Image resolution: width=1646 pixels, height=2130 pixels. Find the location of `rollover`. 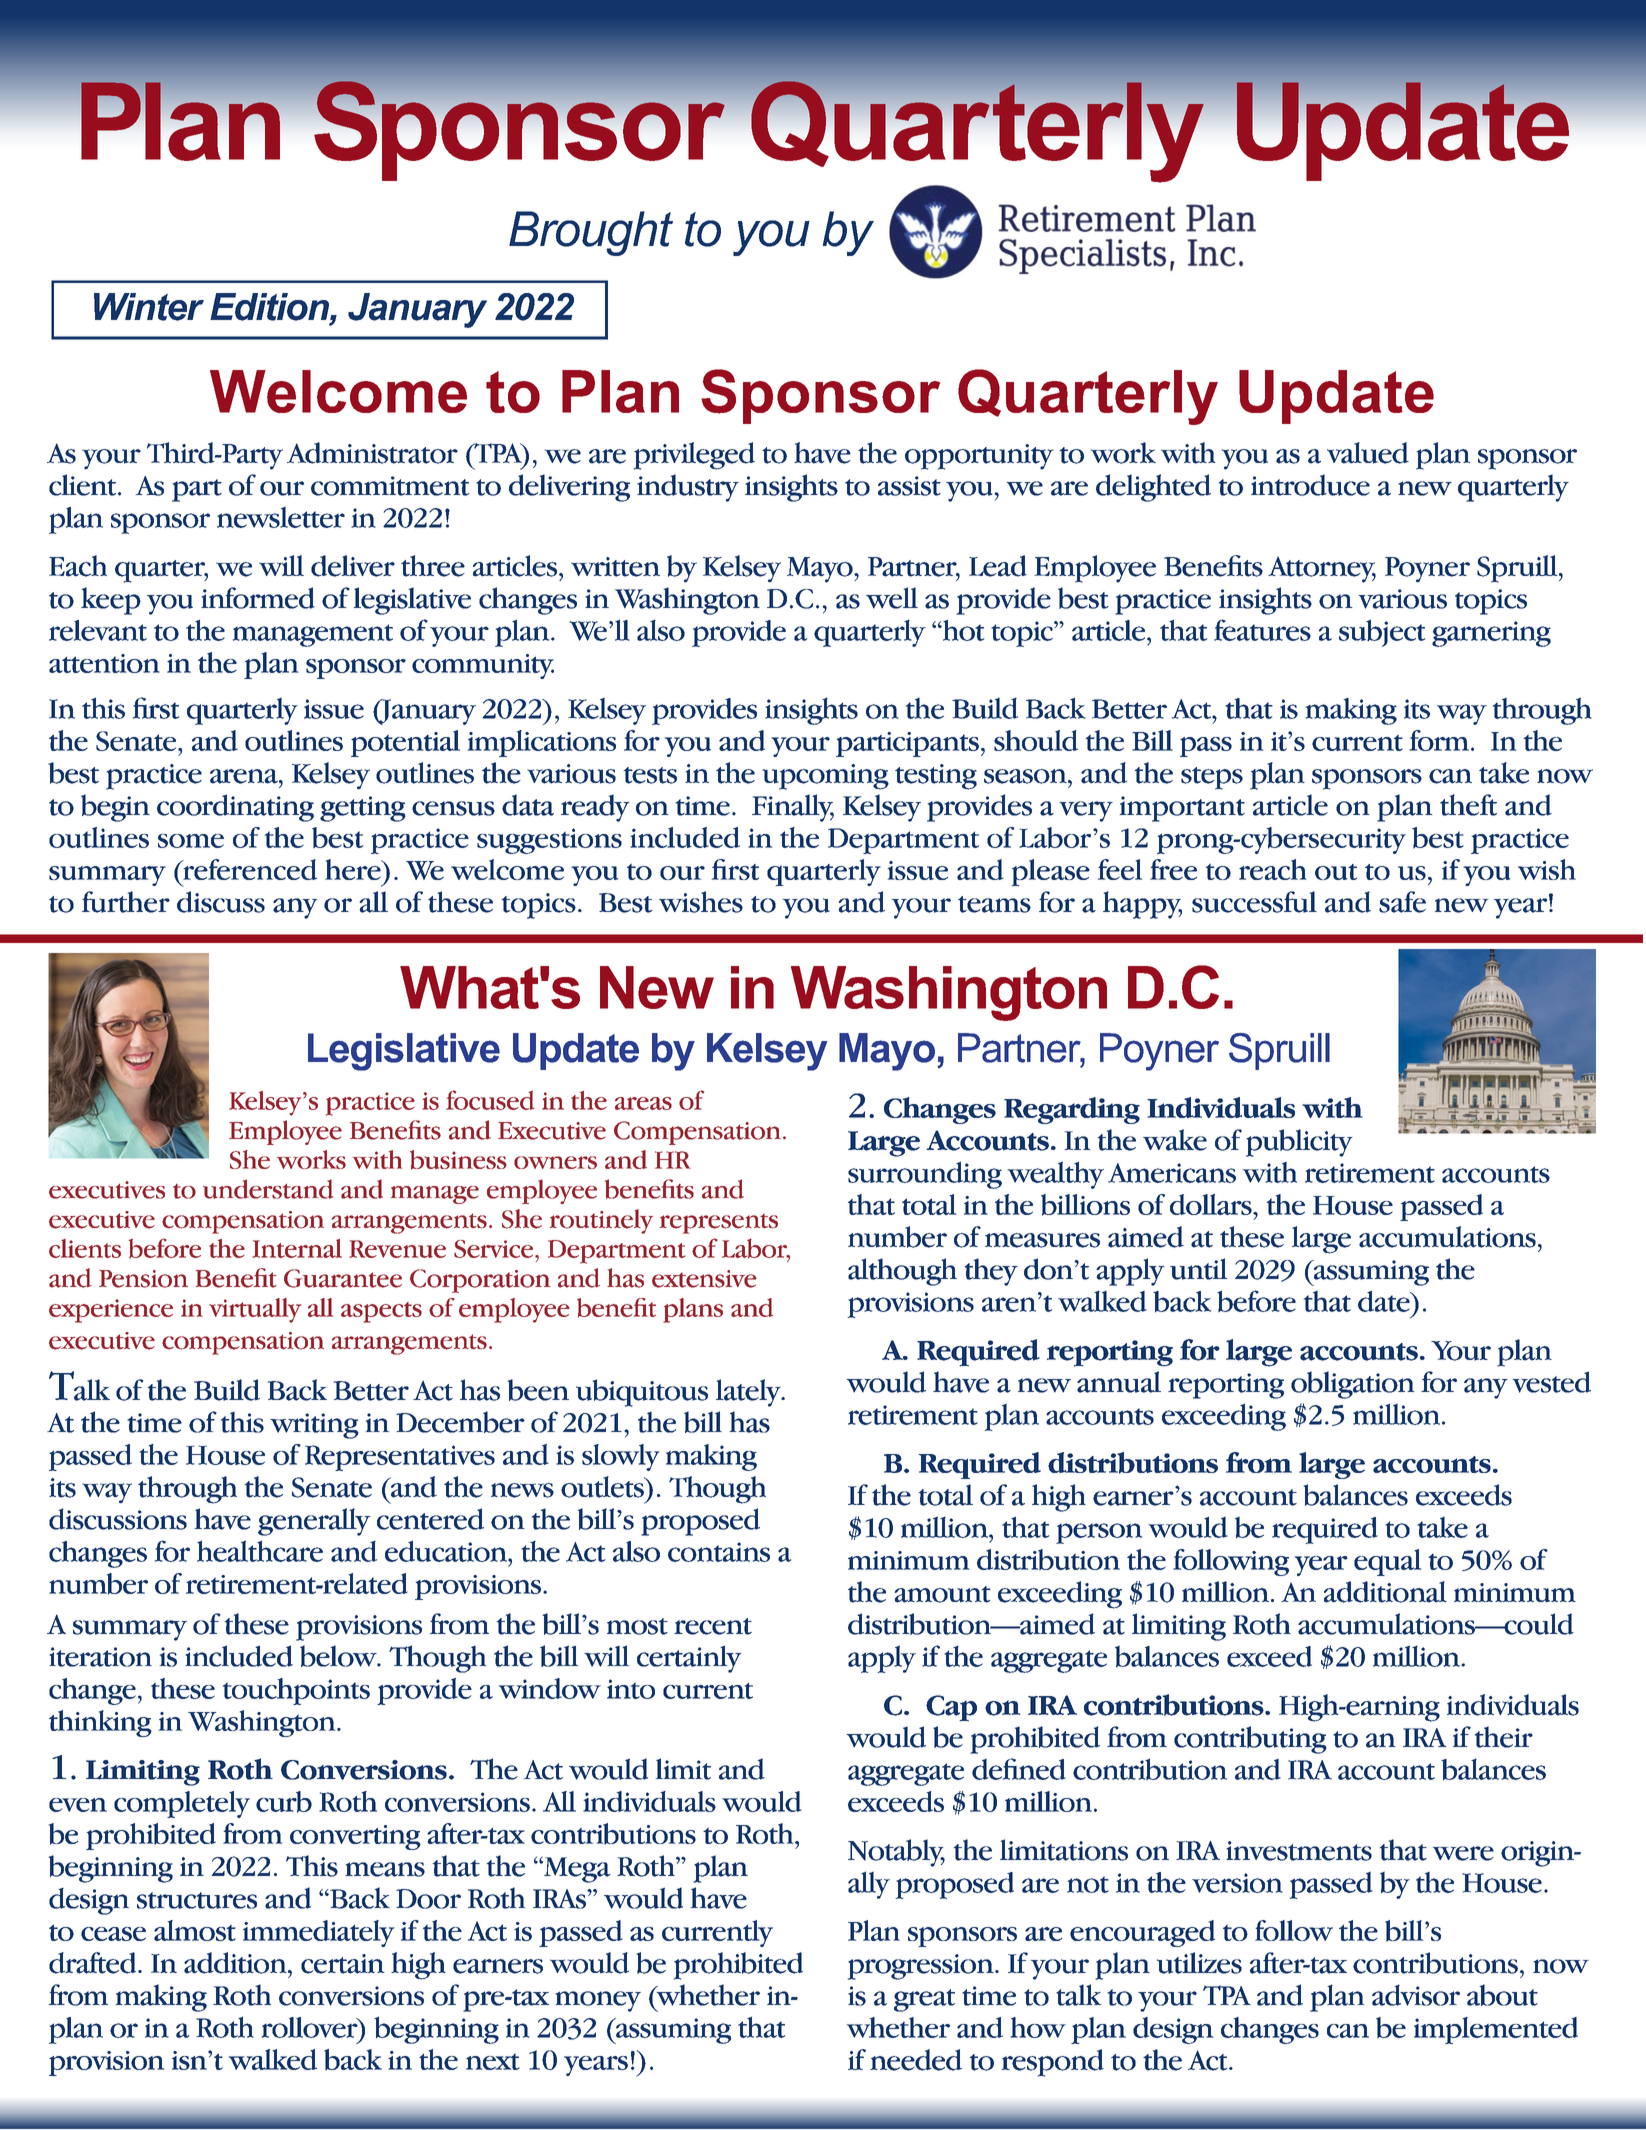

rollover is located at coordinates (310, 2027).
